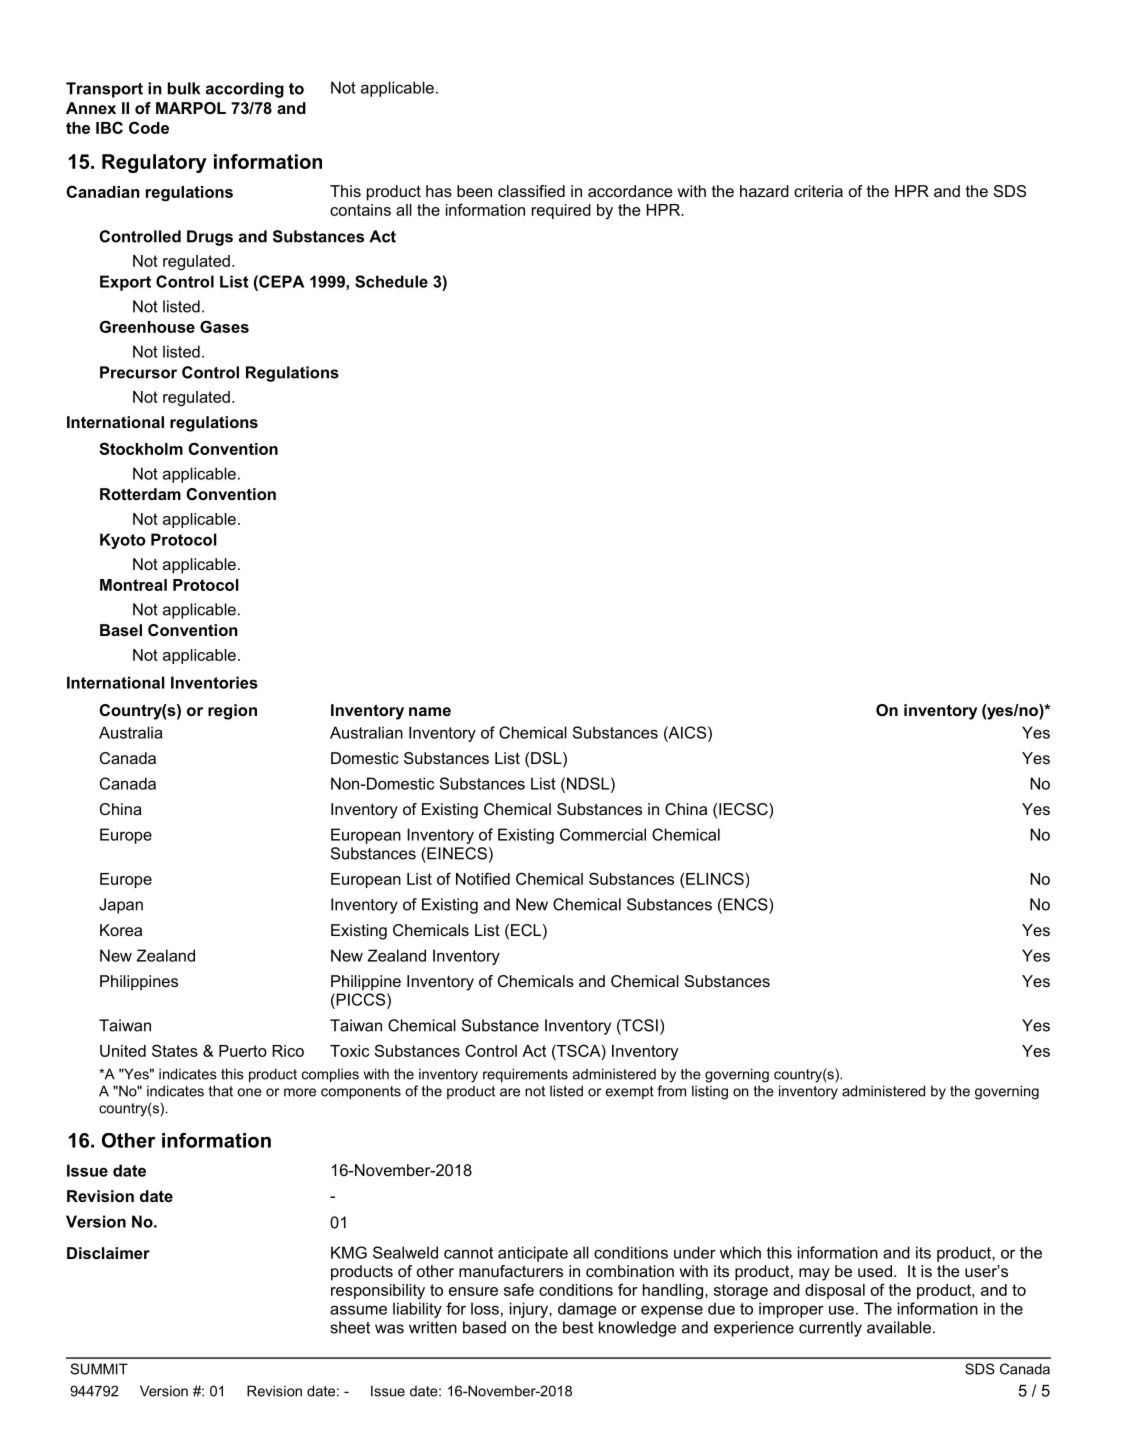 The image size is (1122, 1452). Describe the element at coordinates (430, 711) in the screenshot. I see `name` at that location.
